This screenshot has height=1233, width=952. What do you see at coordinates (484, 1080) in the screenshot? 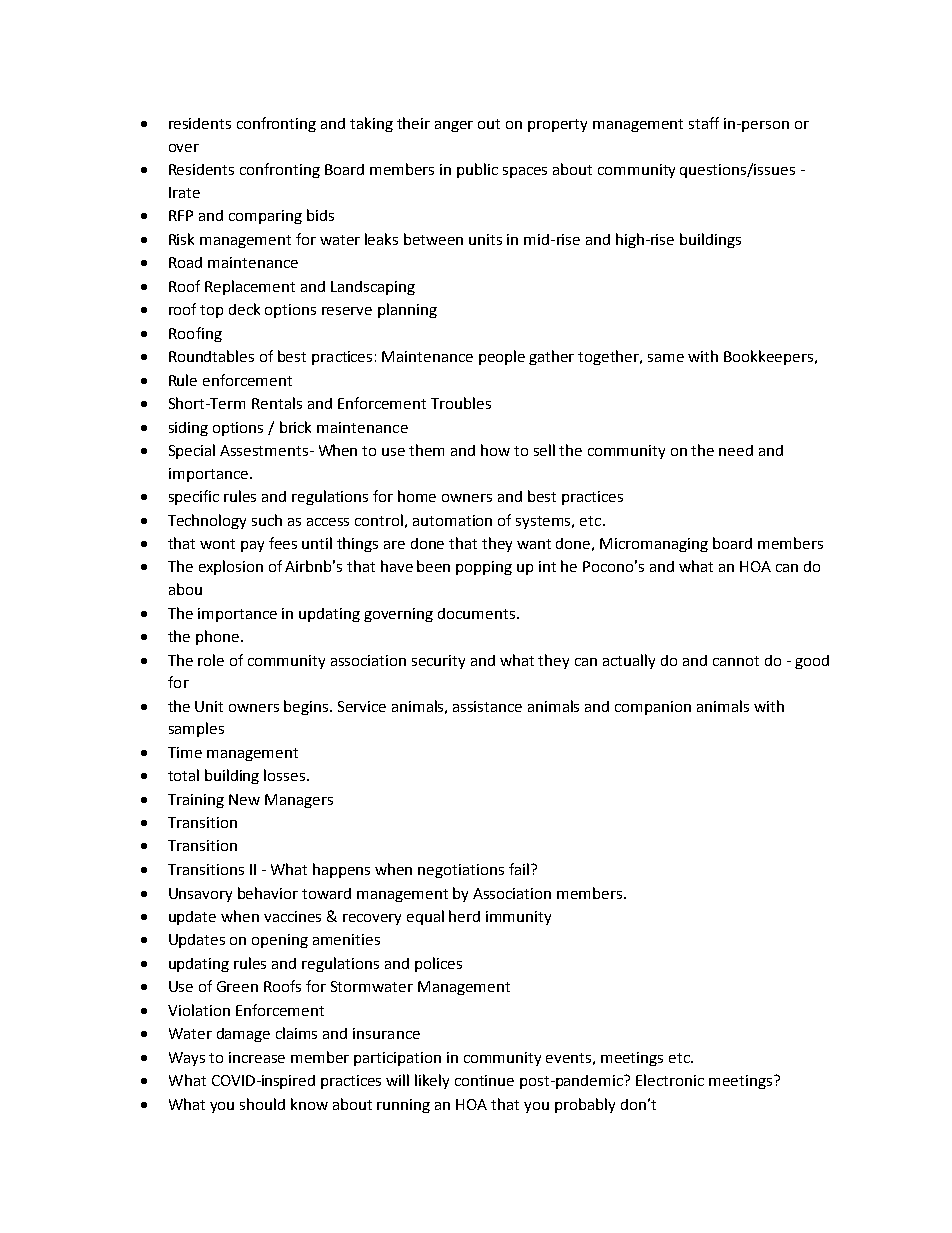
I see `continue` at bounding box center [484, 1080].
